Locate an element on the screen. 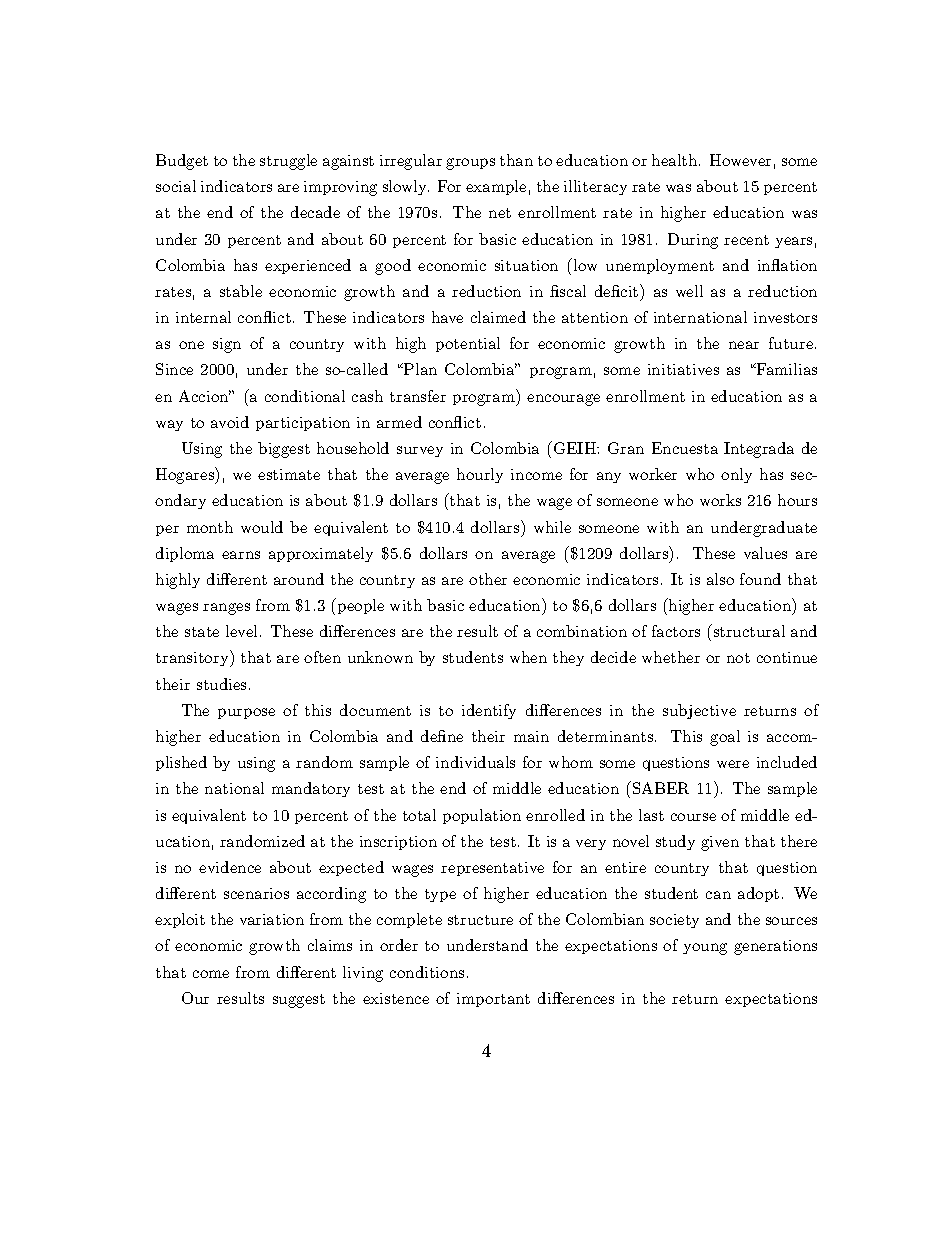 The width and height of the screenshot is (952, 1233). suggest is located at coordinates (299, 1001).
